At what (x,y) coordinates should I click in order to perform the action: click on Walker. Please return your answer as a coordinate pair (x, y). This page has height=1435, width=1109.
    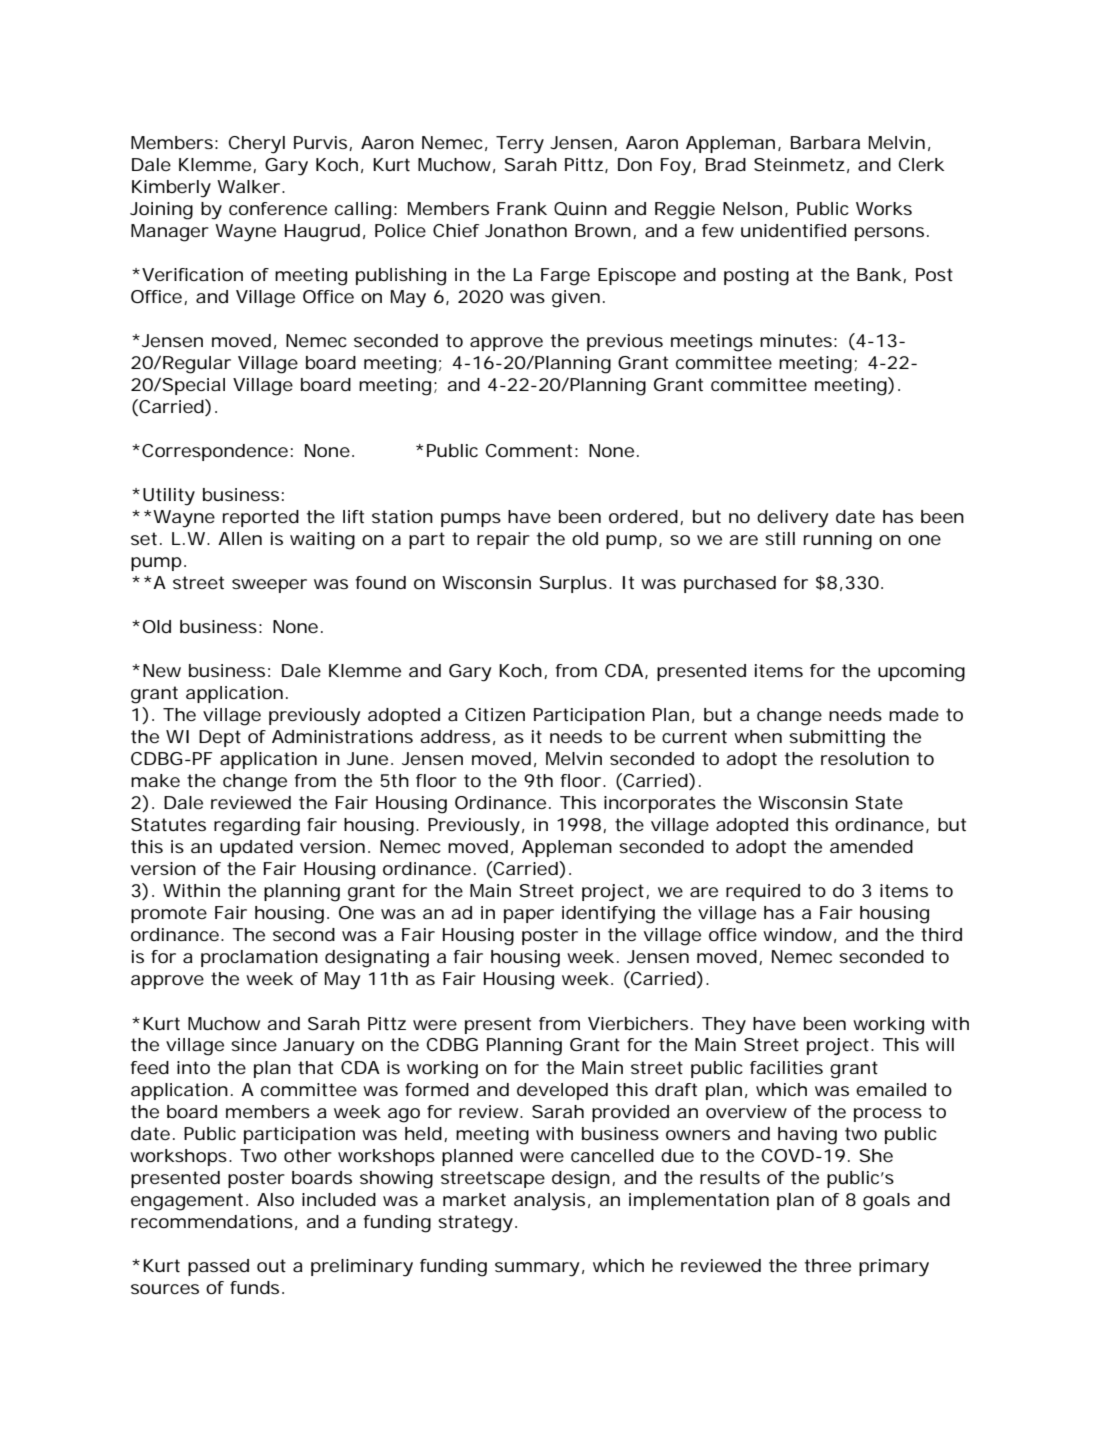
    Looking at the image, I should click on (250, 186).
